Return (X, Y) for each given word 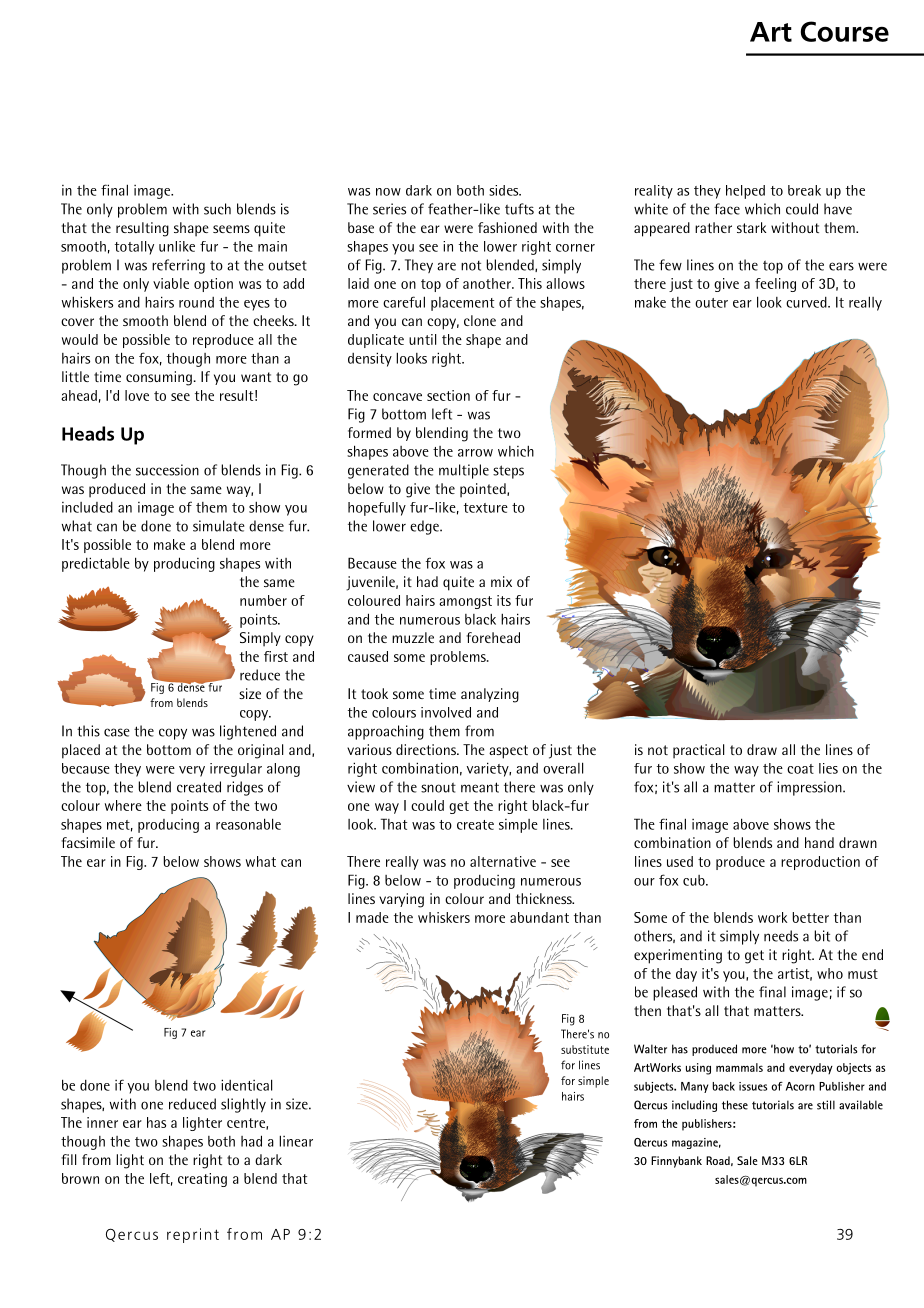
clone (480, 320)
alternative (503, 861)
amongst (465, 602)
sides (505, 190)
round (196, 302)
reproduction (820, 863)
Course (845, 31)
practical (698, 751)
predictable (96, 564)
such (217, 209)
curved (807, 302)
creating (202, 1180)
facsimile (88, 842)
